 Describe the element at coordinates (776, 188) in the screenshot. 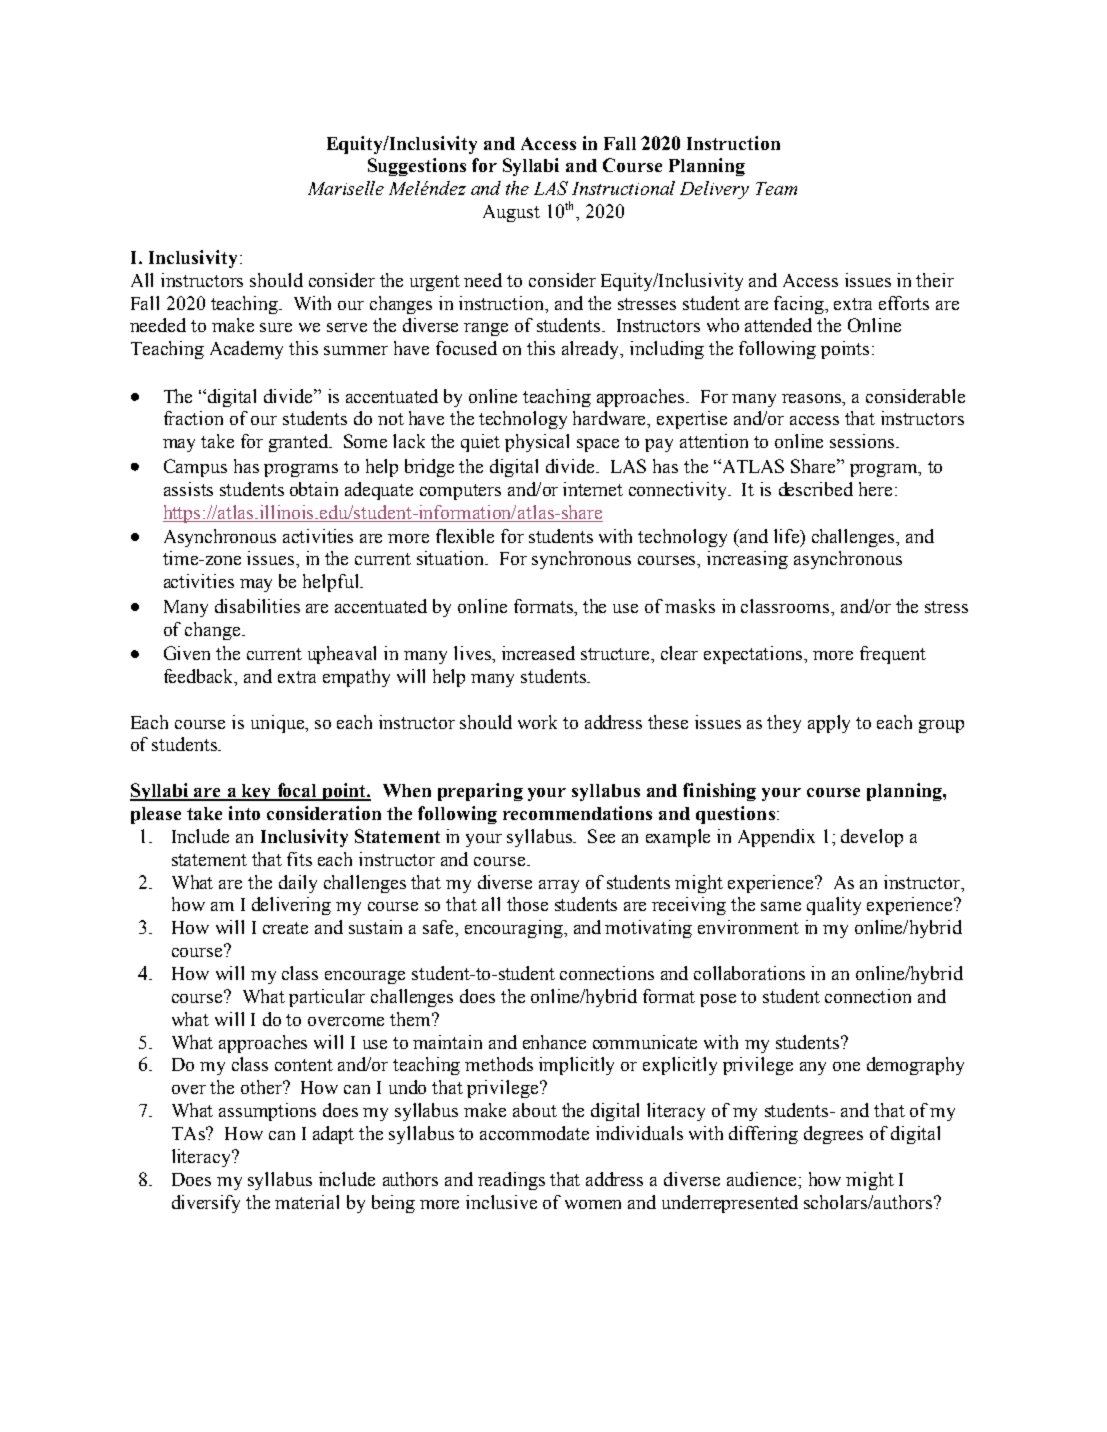

I see `Team` at that location.
